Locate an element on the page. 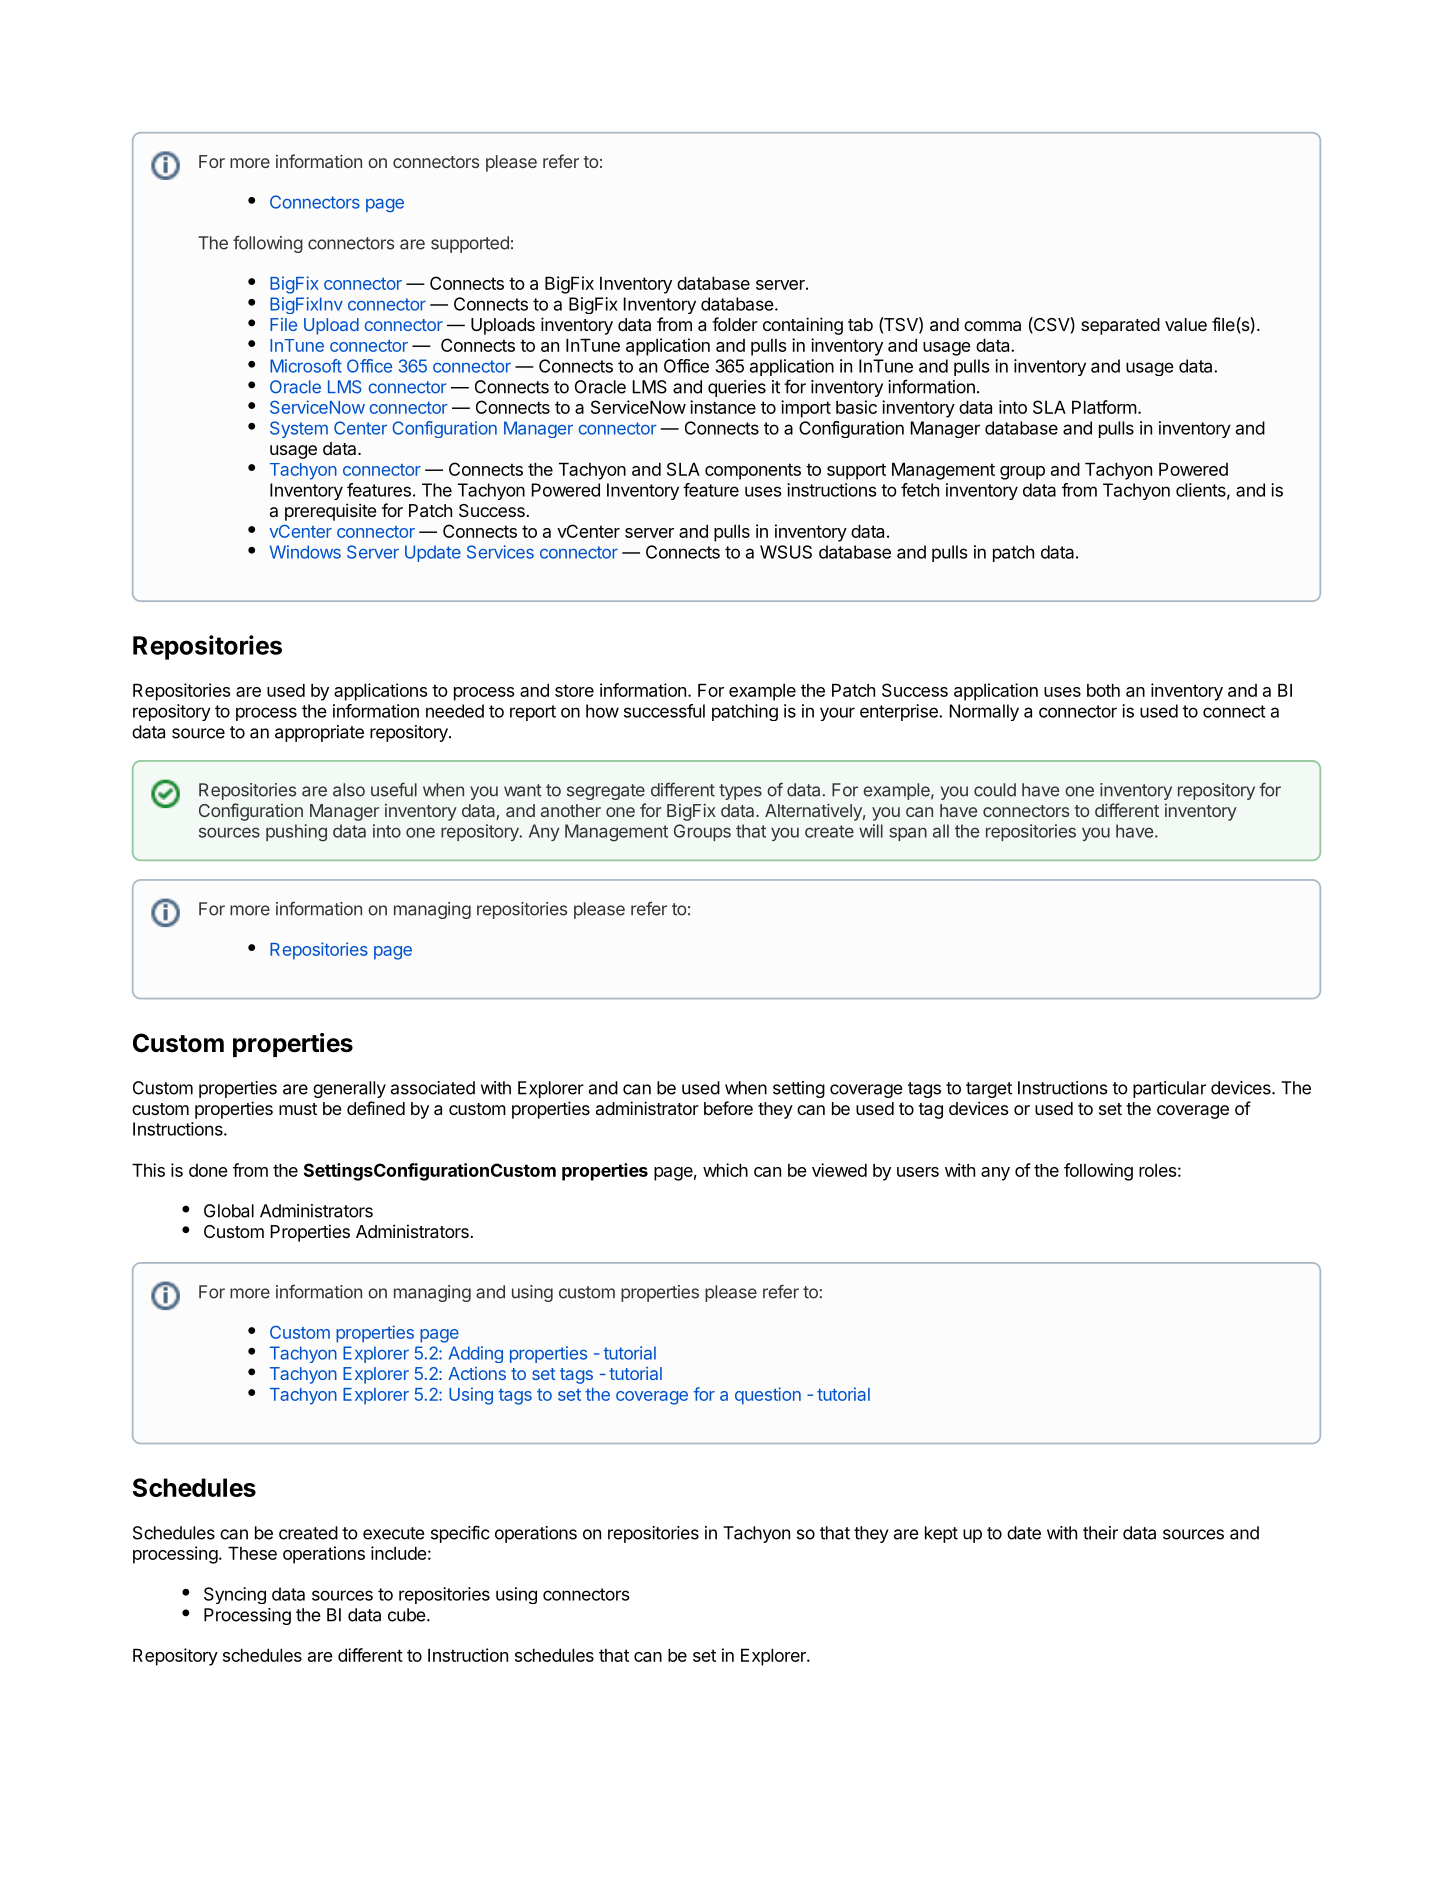 The width and height of the document is (1453, 1881). which is located at coordinates (725, 1170).
